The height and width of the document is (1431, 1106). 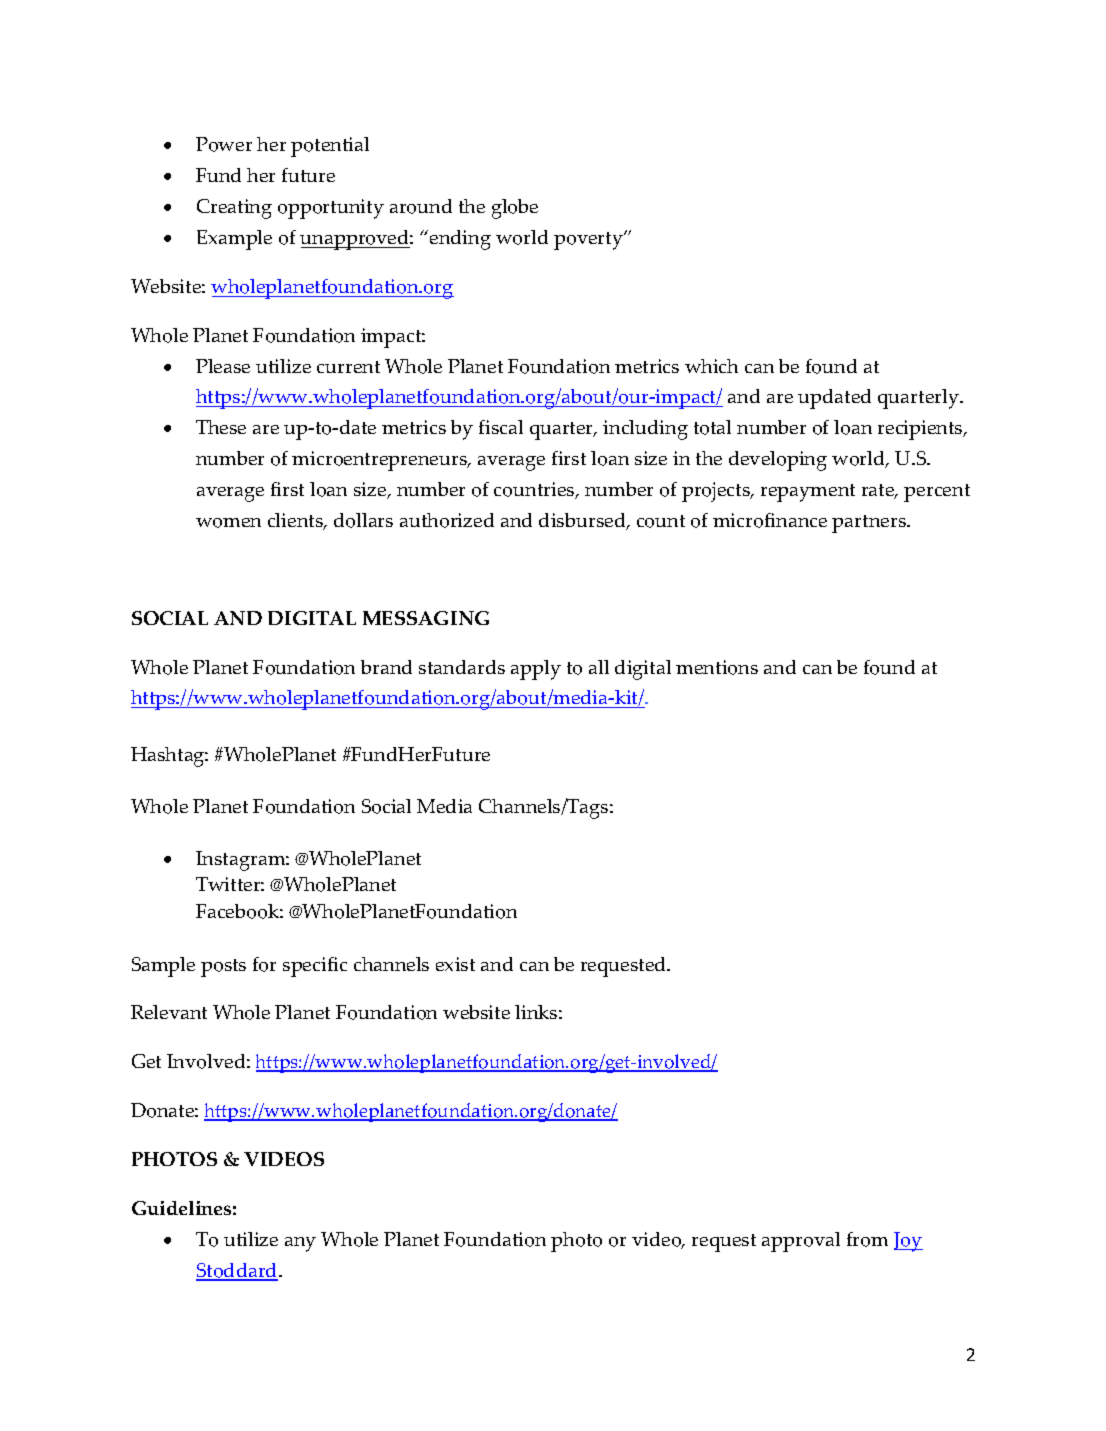 What do you see at coordinates (801, 1242) in the document?
I see `approval` at bounding box center [801, 1242].
